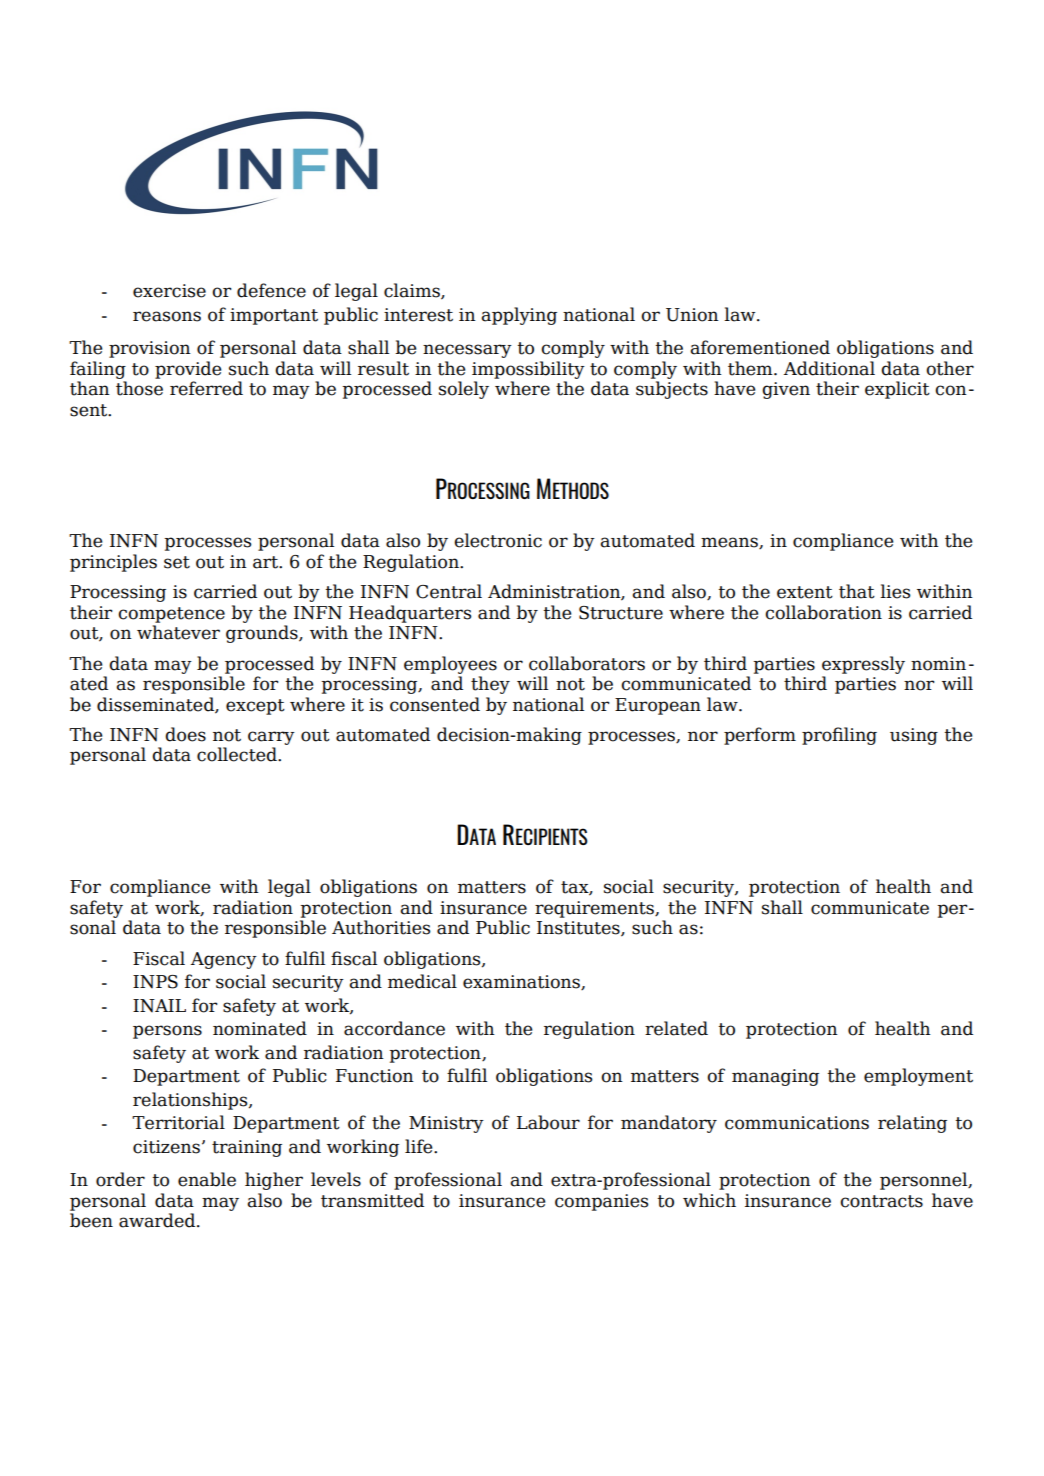 The image size is (1044, 1476). What do you see at coordinates (167, 316) in the screenshot?
I see `reasons` at bounding box center [167, 316].
